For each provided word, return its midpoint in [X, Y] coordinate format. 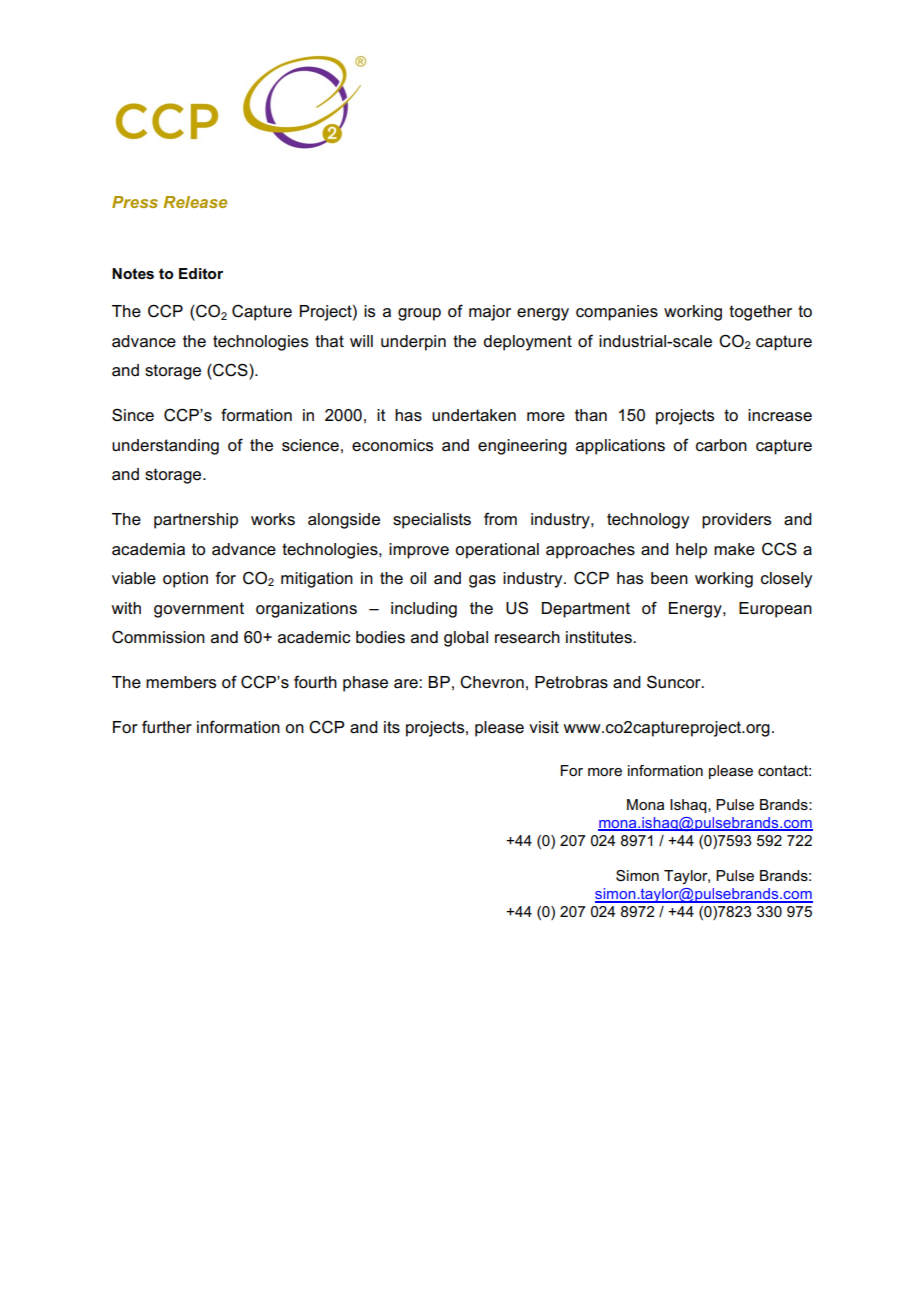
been [669, 578]
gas [482, 581]
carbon [721, 445]
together [760, 313]
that [329, 341]
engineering [522, 447]
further [167, 727]
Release [195, 202]
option [185, 580]
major [490, 313]
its [392, 727]
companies [617, 313]
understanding [165, 447]
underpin [413, 343]
